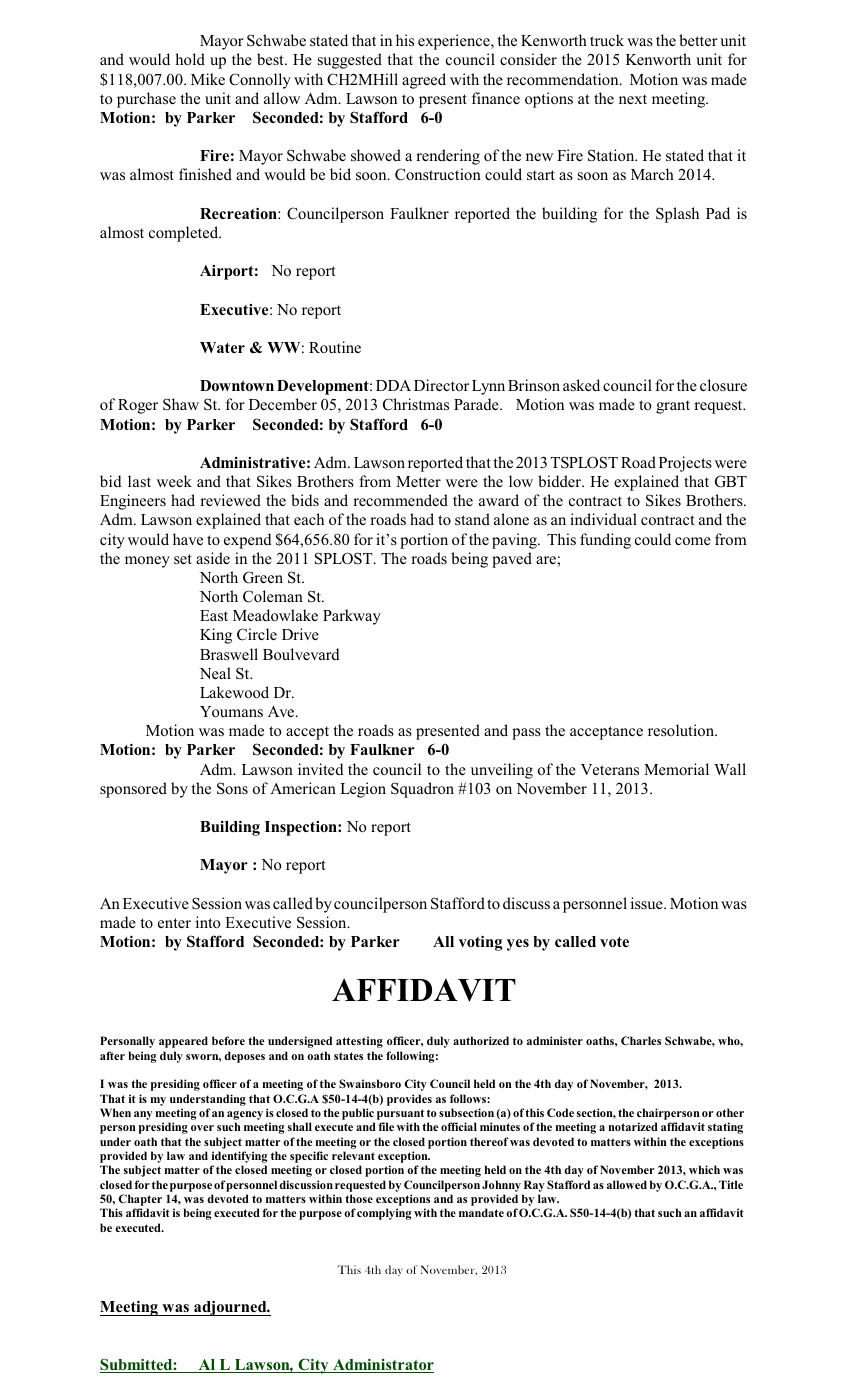 This screenshot has height=1400, width=849. Describe the element at coordinates (140, 1200) in the screenshot. I see `Chapter` at that location.
